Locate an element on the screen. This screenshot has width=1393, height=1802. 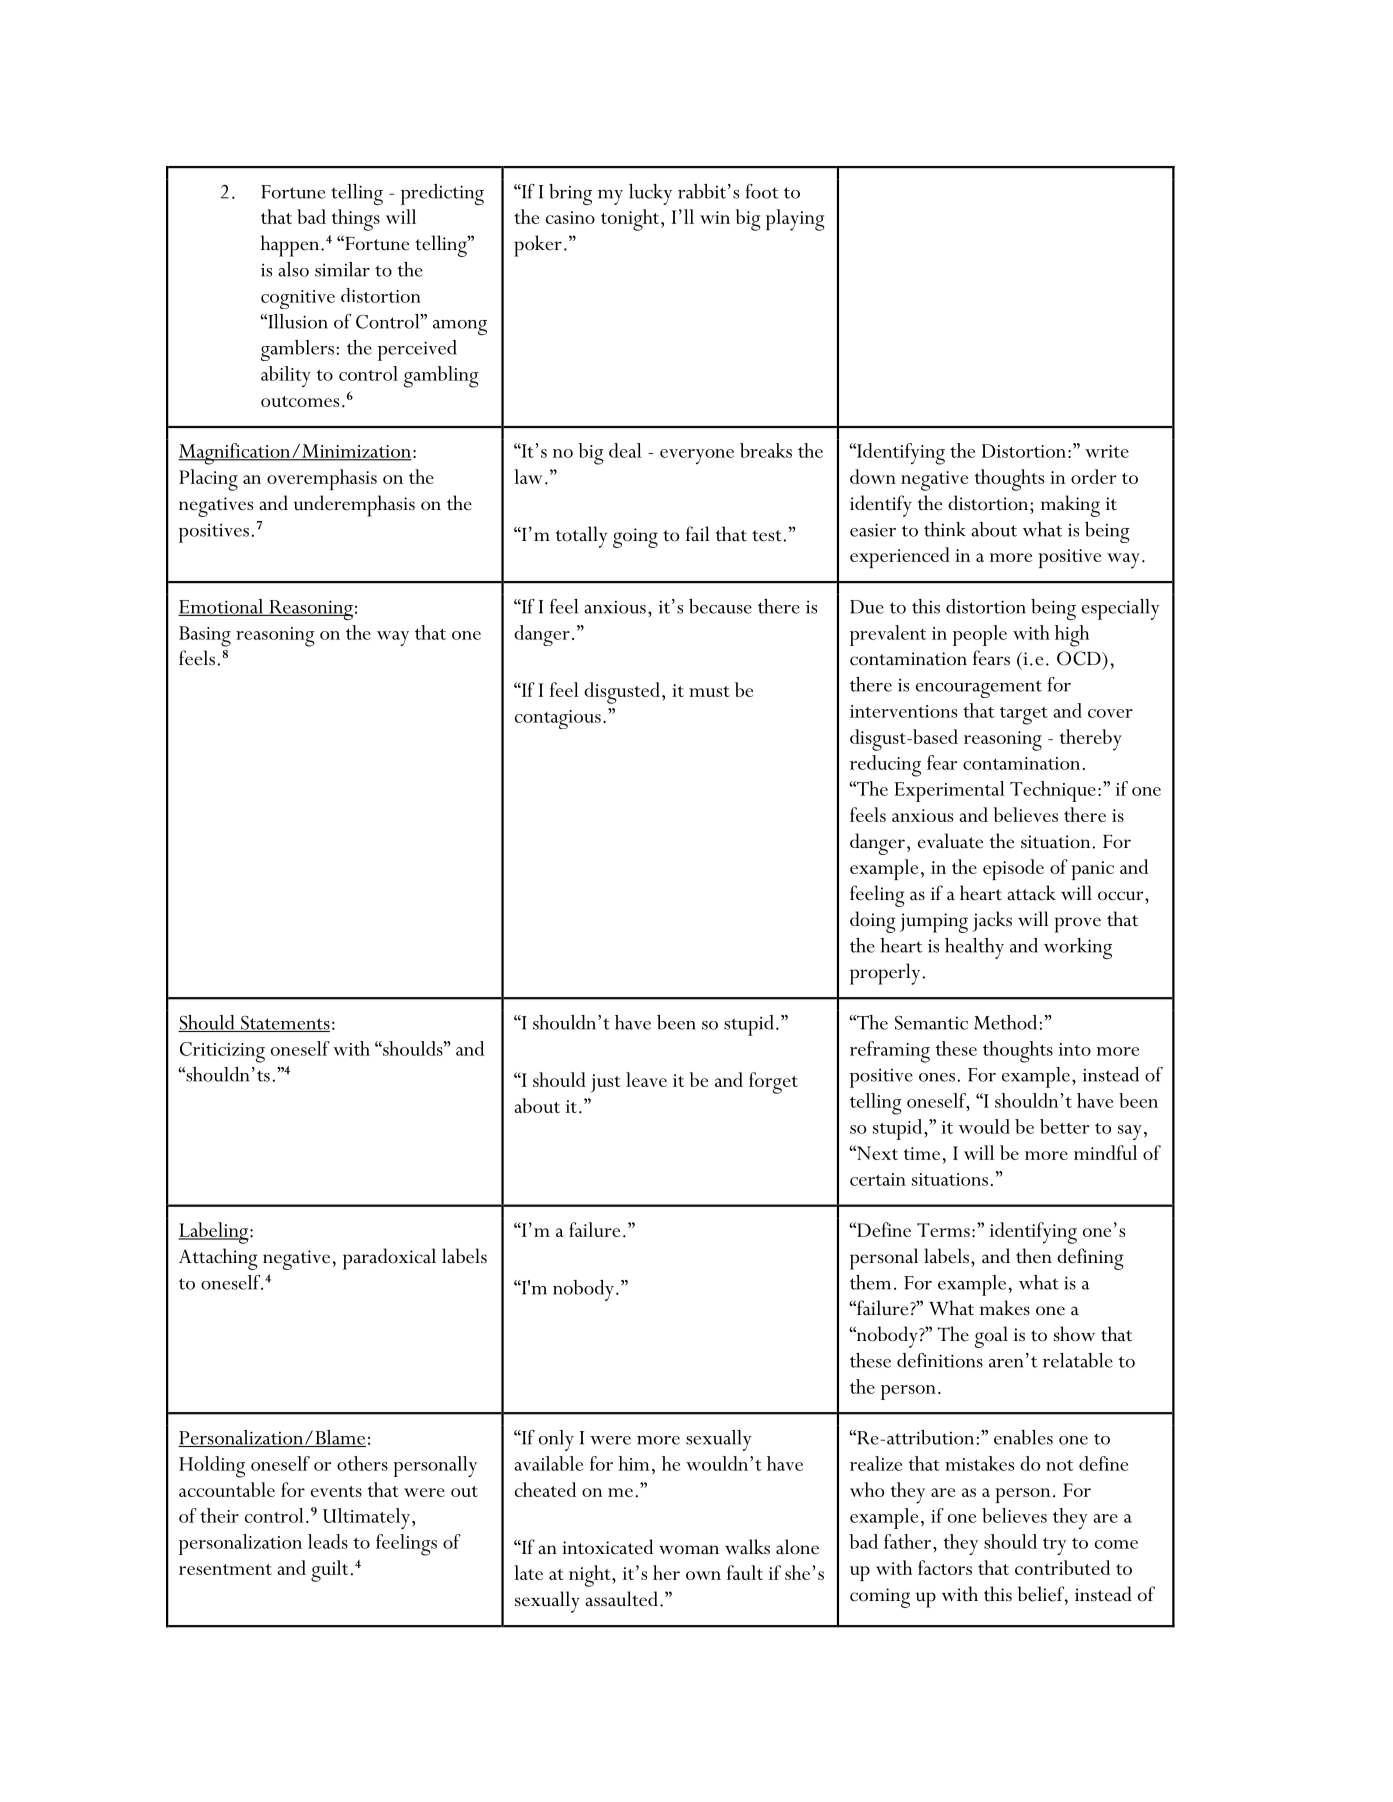
win is located at coordinates (715, 217).
